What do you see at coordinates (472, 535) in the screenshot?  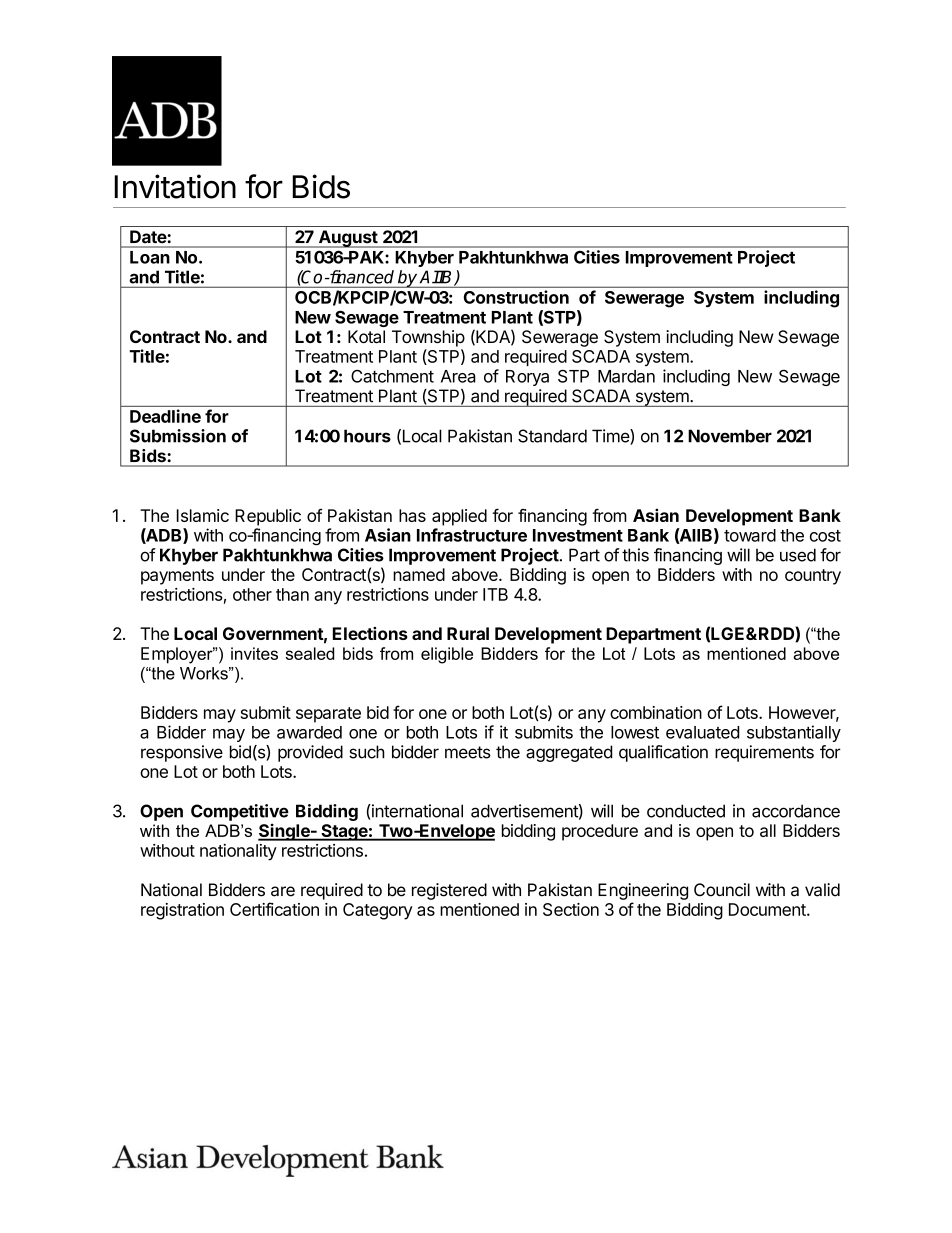 I see `Infrastructure` at bounding box center [472, 535].
